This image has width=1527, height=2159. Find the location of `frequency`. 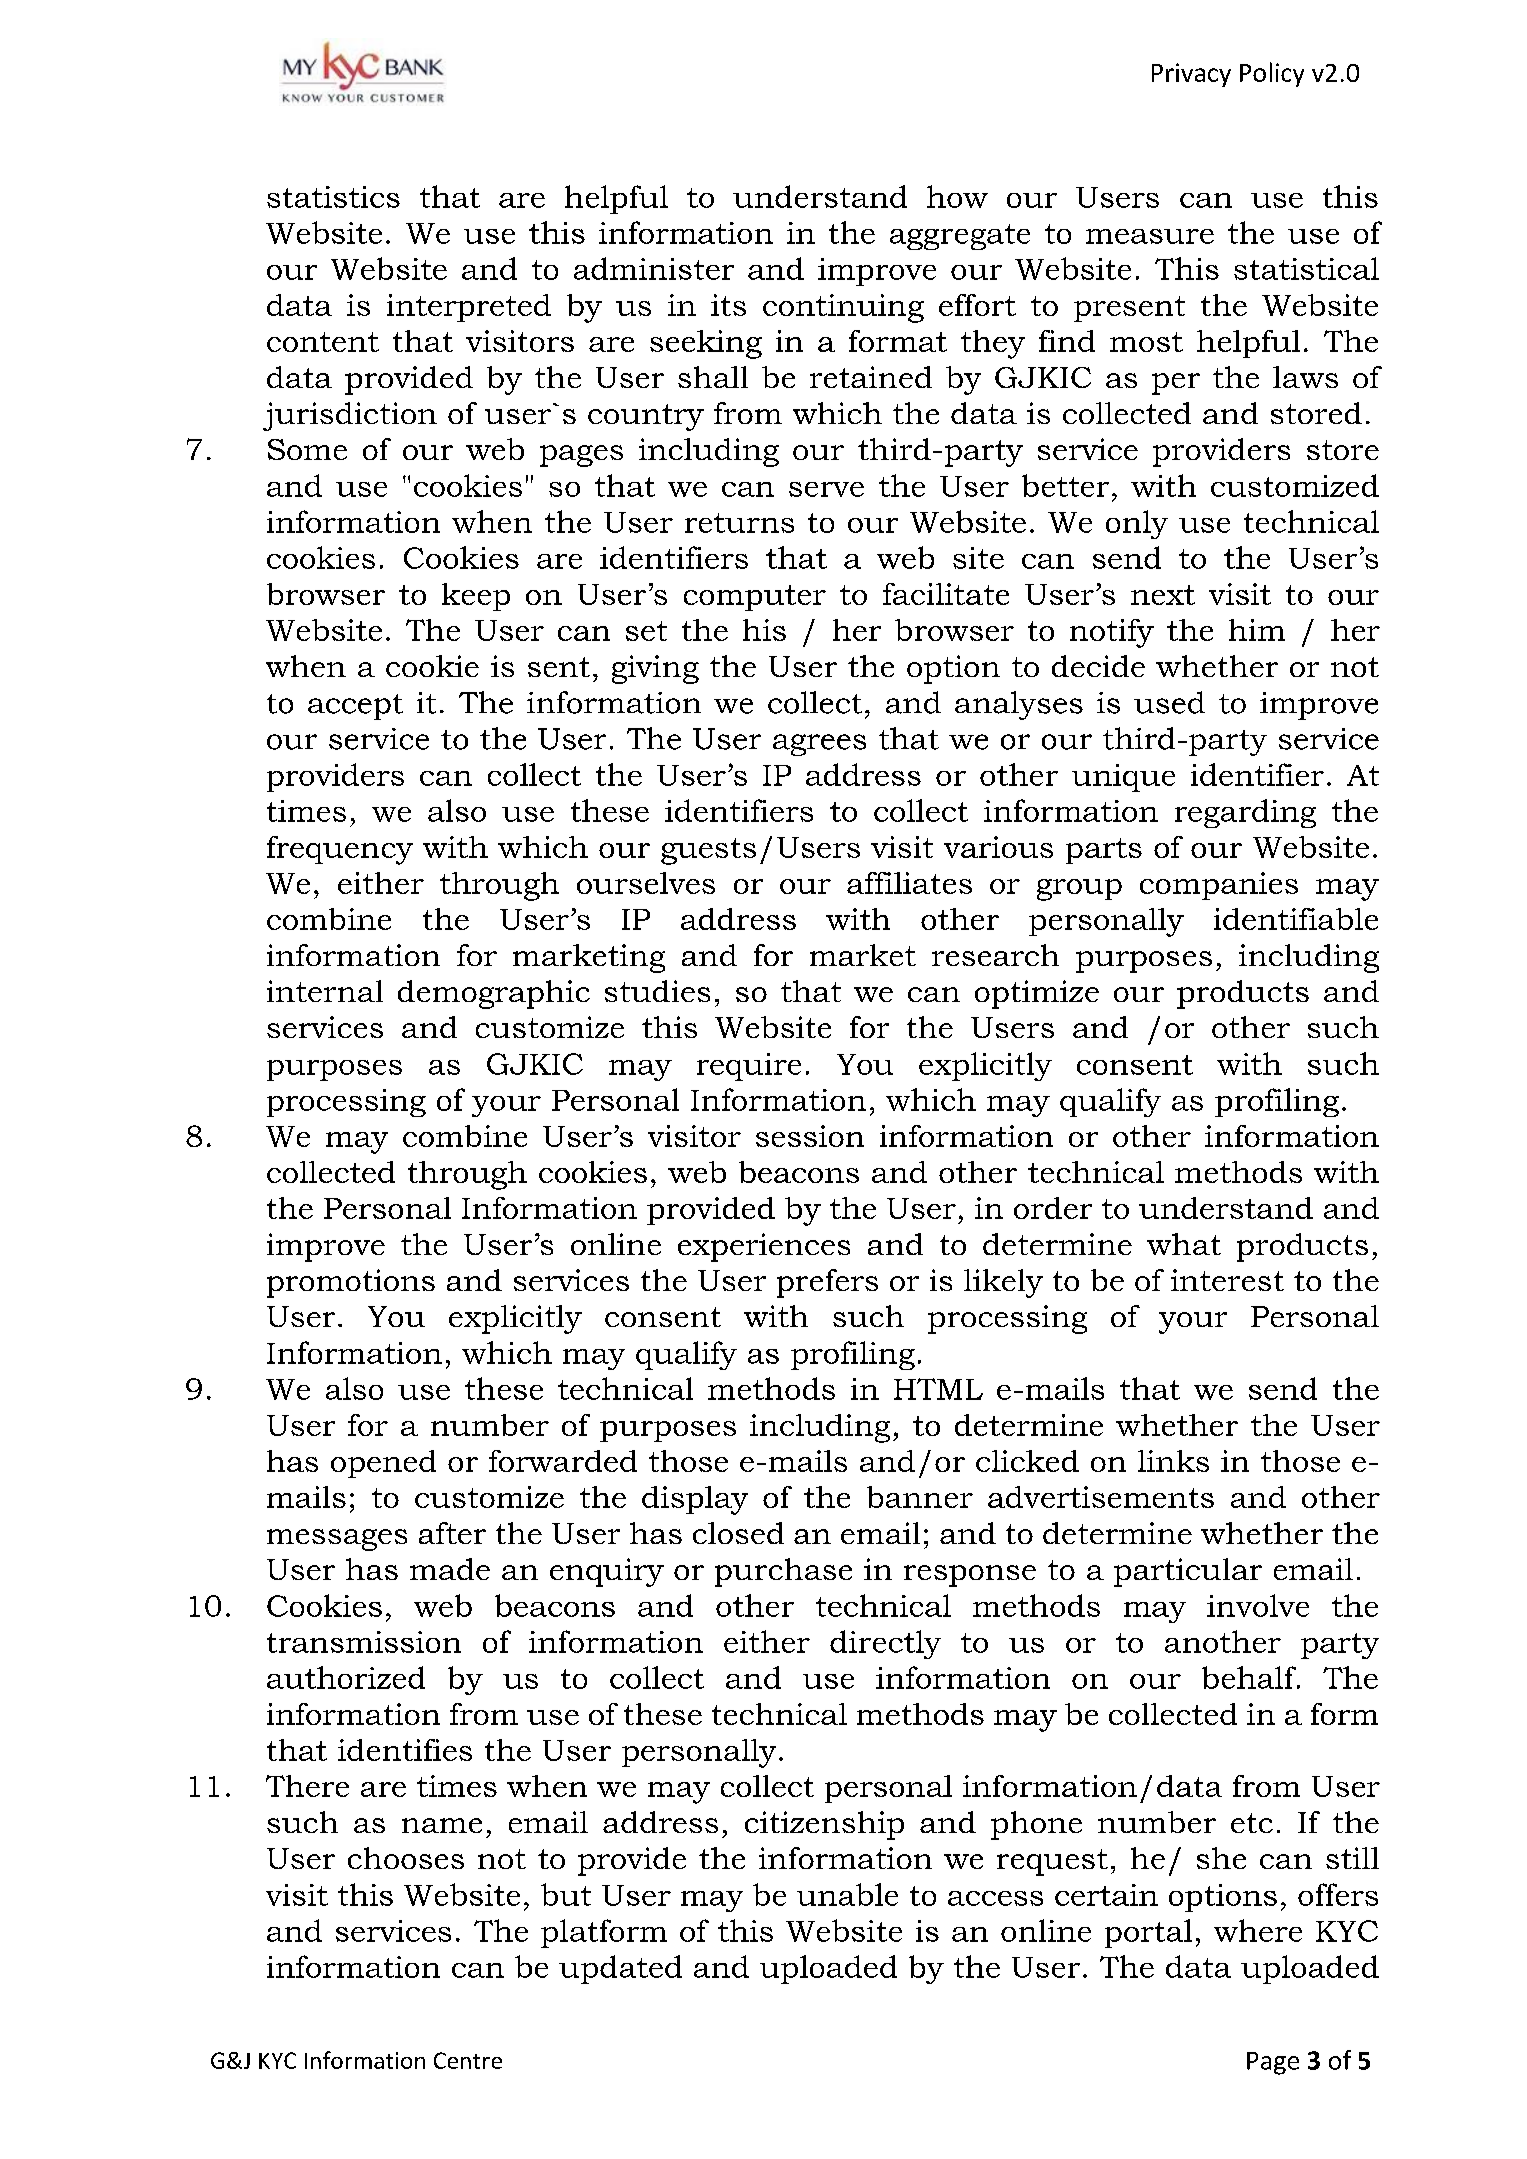

frequency is located at coordinates (340, 850).
